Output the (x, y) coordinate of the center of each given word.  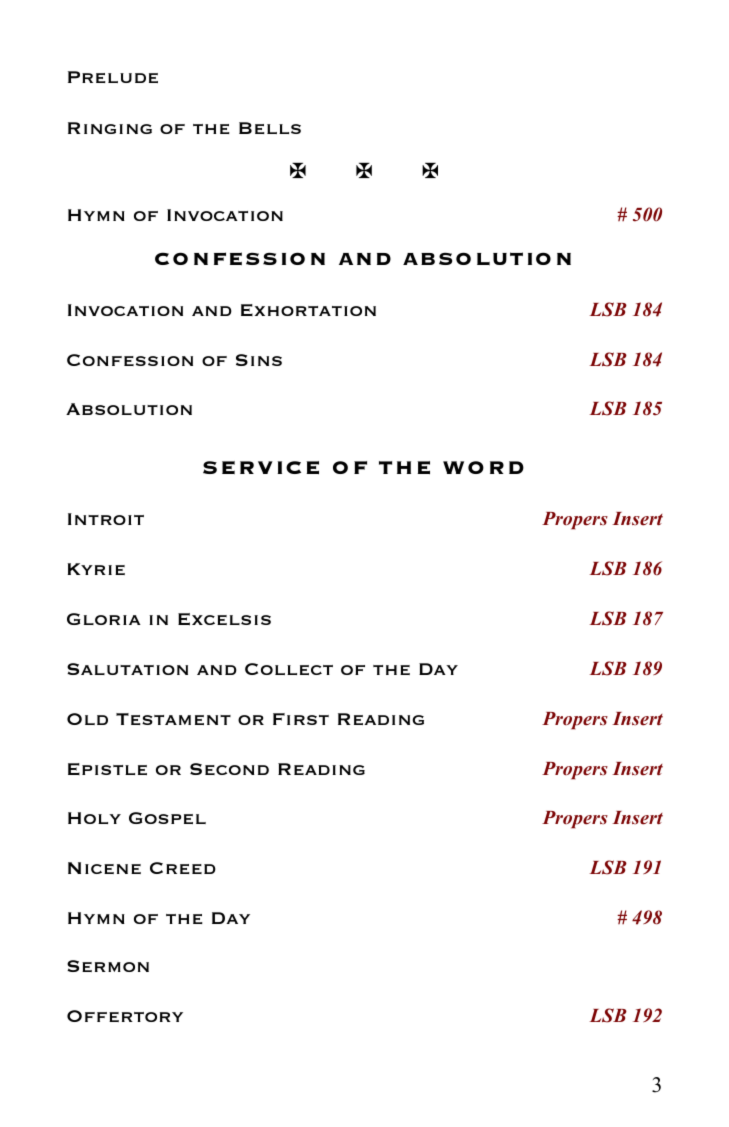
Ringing (110, 128)
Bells (270, 128)
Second (229, 769)
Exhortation (308, 310)
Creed (183, 868)
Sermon (108, 966)
